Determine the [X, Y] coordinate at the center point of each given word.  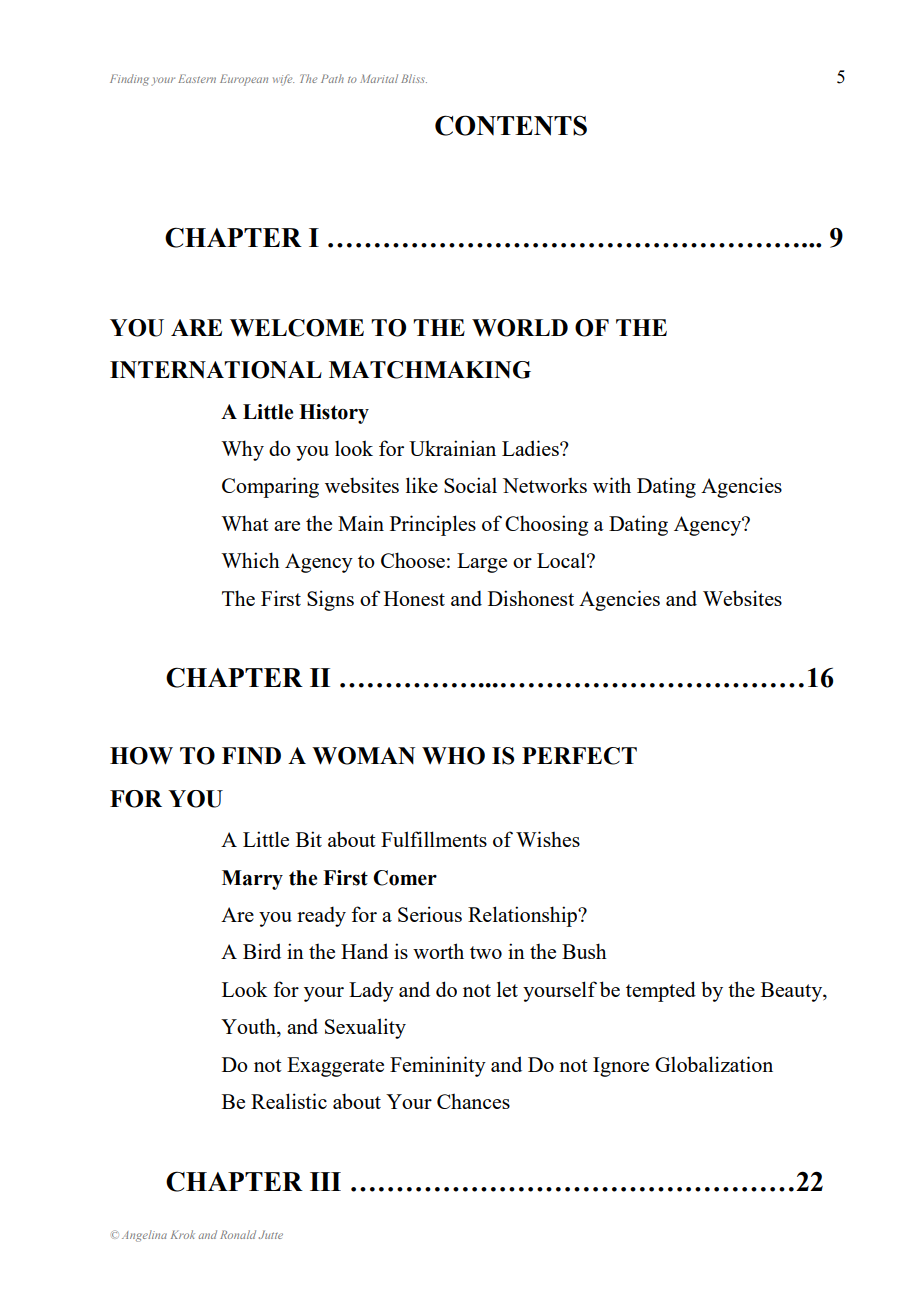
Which [250, 560]
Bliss [414, 78]
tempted [661, 991]
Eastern [197, 78]
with [612, 485]
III [325, 1181]
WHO [453, 756]
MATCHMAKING [430, 370]
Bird [262, 951]
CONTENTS [511, 125]
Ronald [238, 1234]
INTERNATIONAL [216, 370]
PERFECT [579, 756]
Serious [430, 914]
